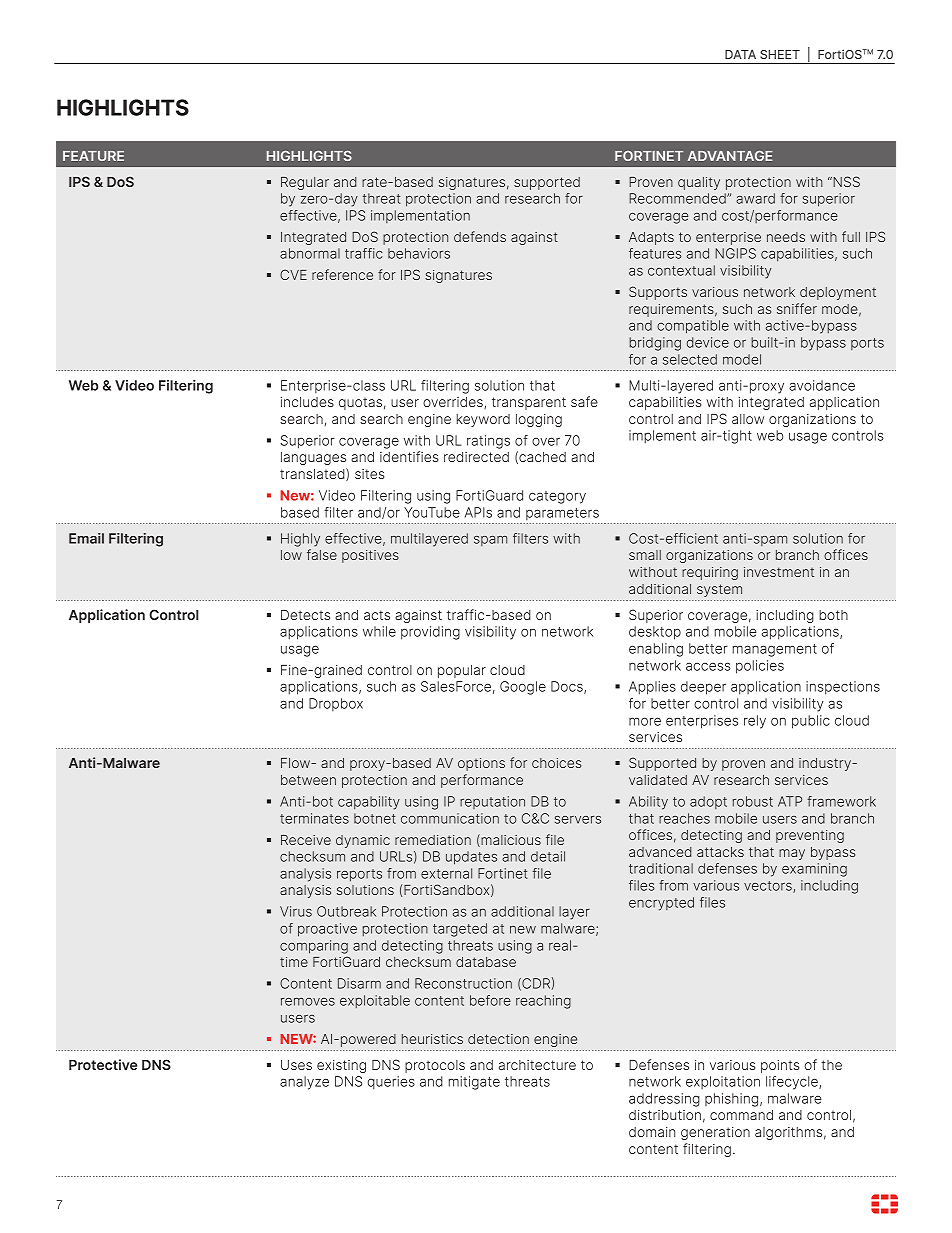 This document has width=952, height=1233. What do you see at coordinates (780, 54) in the document?
I see `SHEET` at bounding box center [780, 54].
